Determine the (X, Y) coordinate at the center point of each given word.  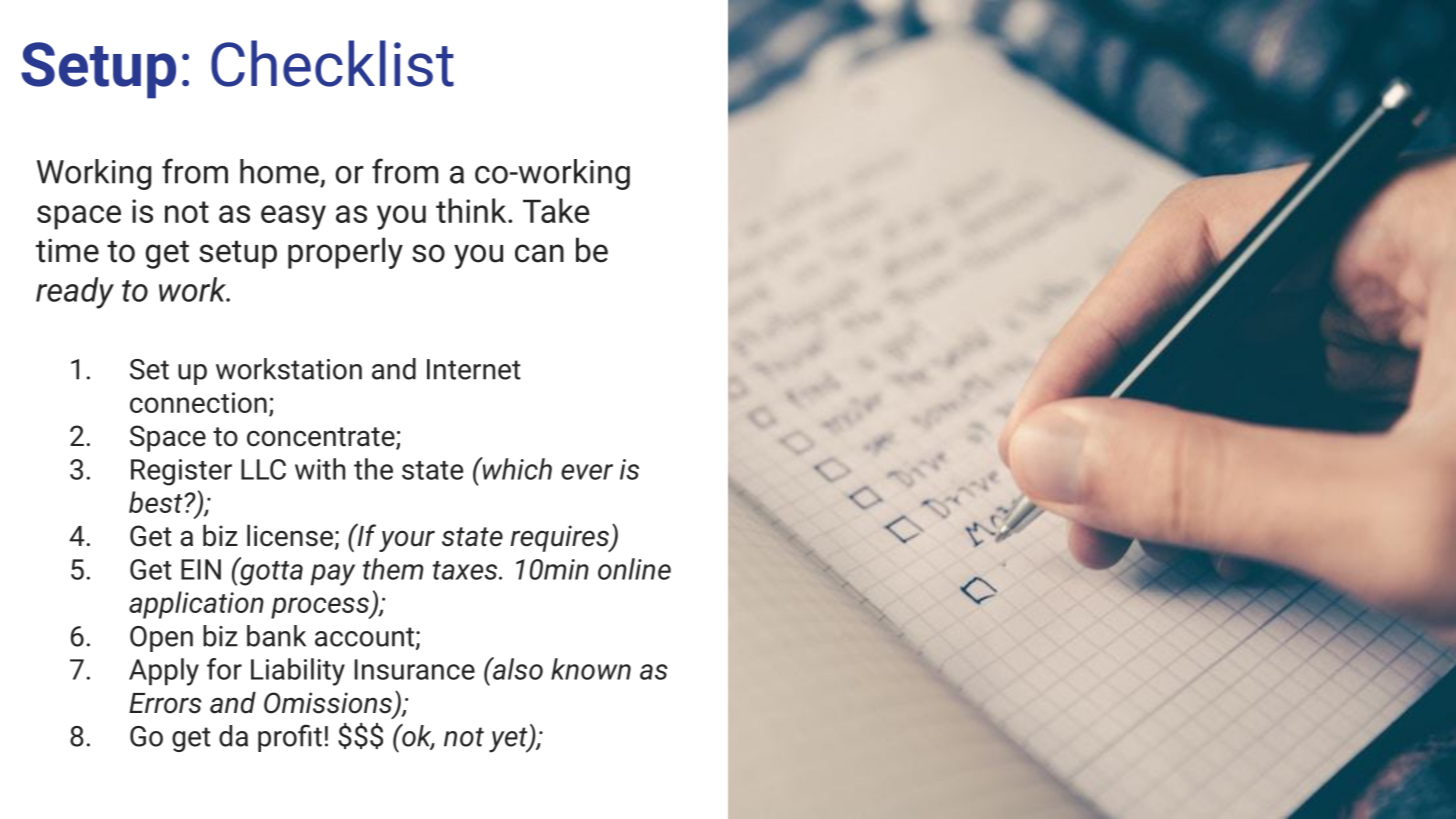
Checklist (332, 63)
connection (198, 402)
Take (556, 210)
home (279, 171)
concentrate (322, 438)
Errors (165, 703)
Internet (474, 369)
